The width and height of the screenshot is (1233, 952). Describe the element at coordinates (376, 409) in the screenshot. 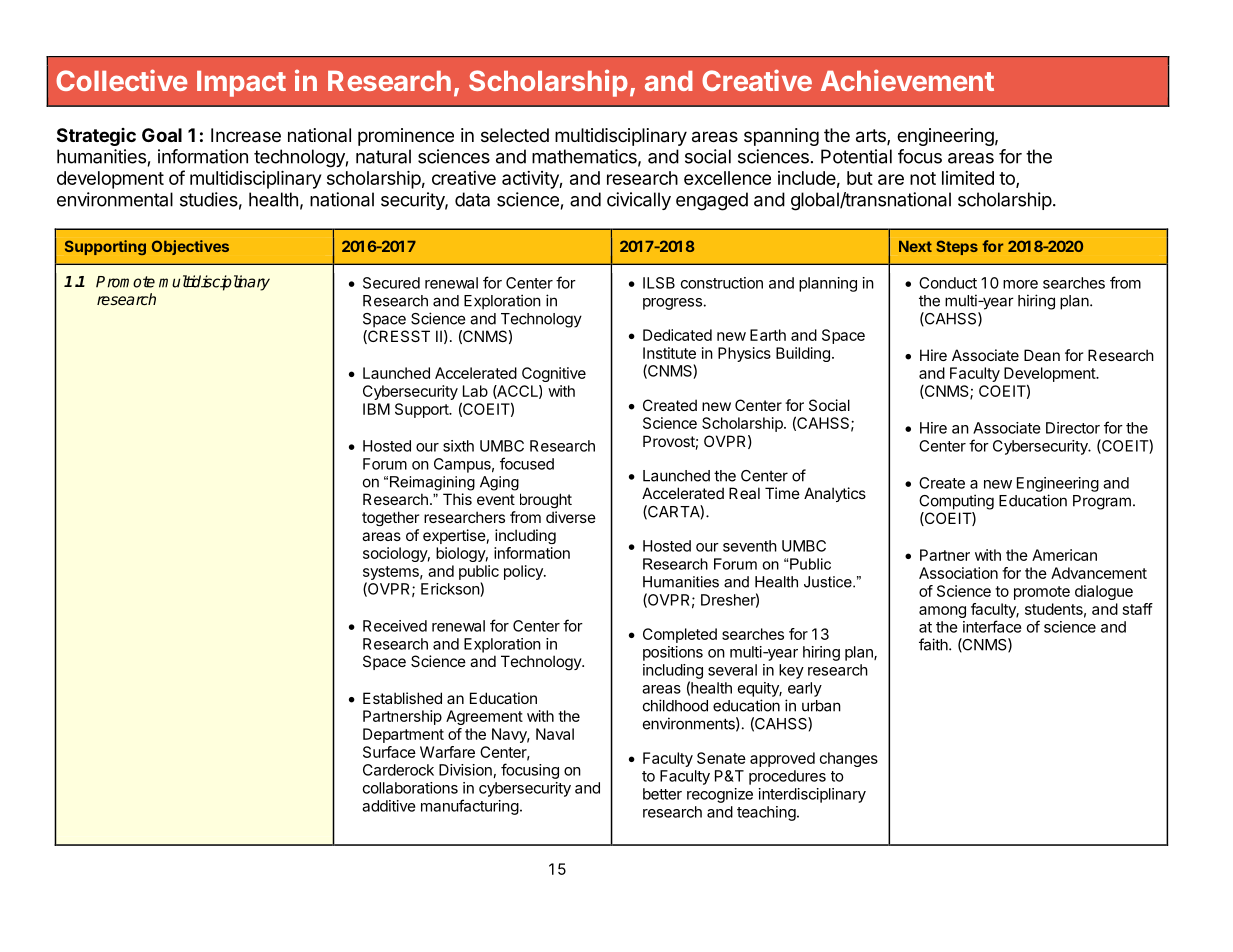

I see `IBM` at that location.
